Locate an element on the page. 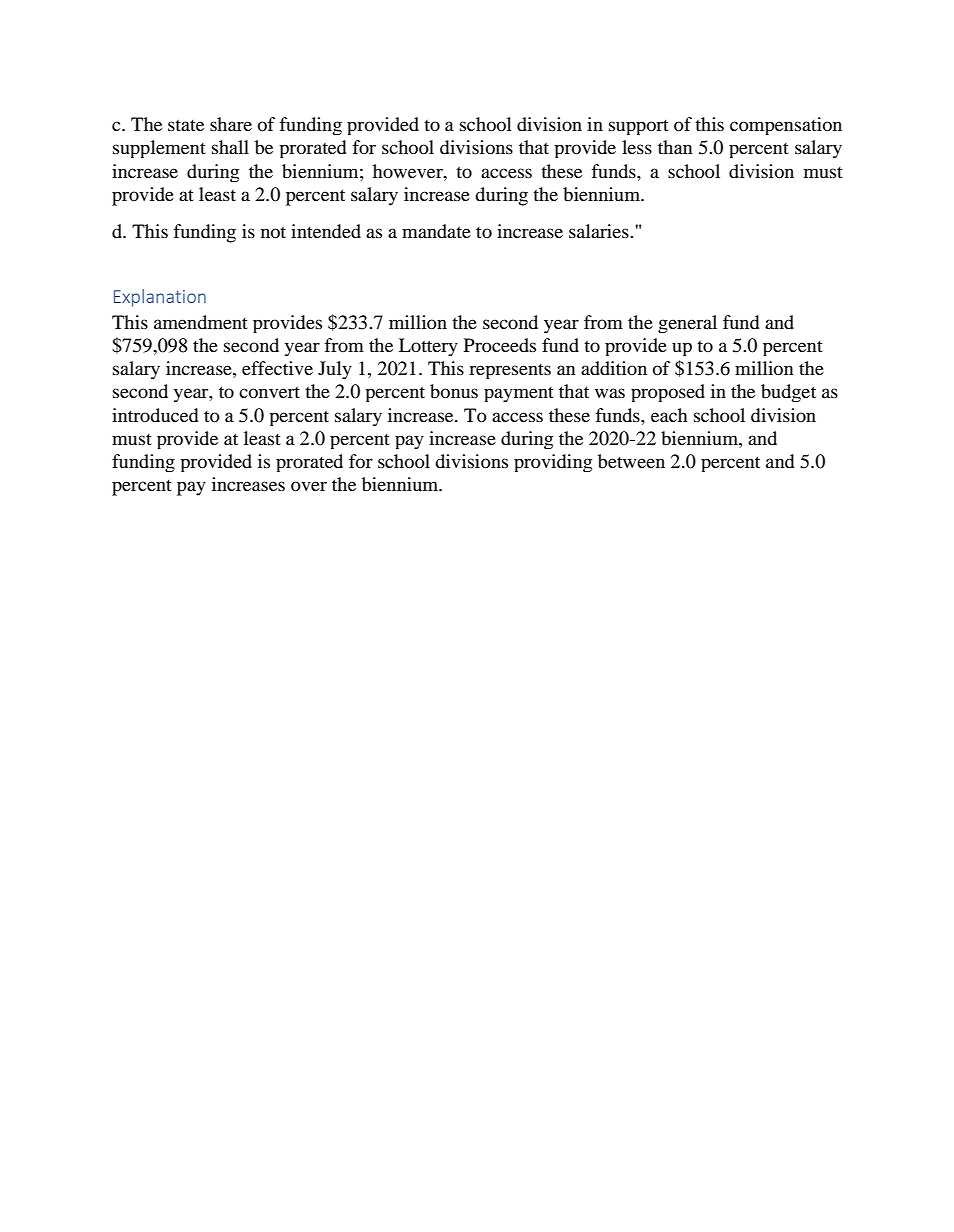  over is located at coordinates (309, 486).
